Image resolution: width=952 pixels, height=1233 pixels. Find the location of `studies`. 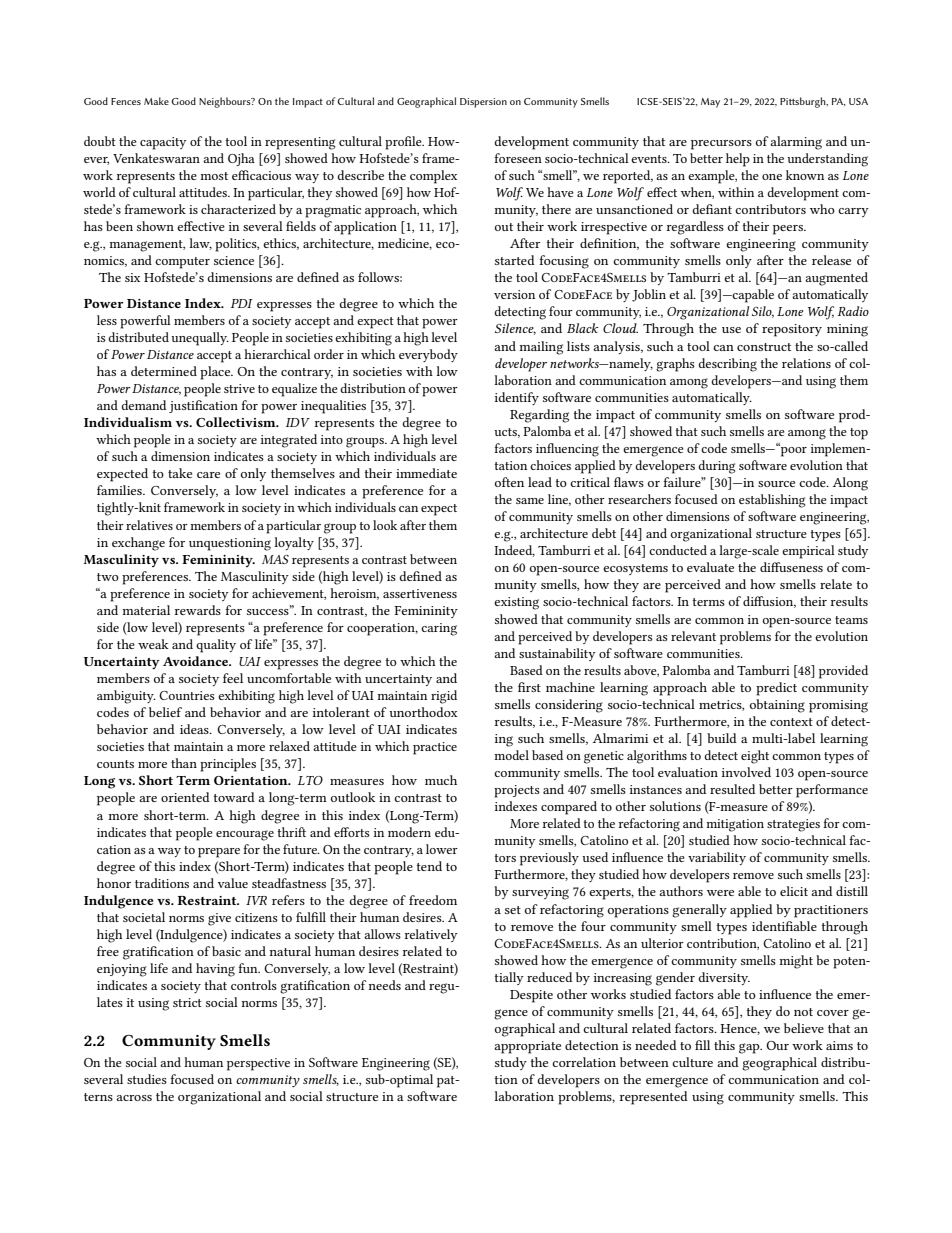

studies is located at coordinates (147, 1079).
